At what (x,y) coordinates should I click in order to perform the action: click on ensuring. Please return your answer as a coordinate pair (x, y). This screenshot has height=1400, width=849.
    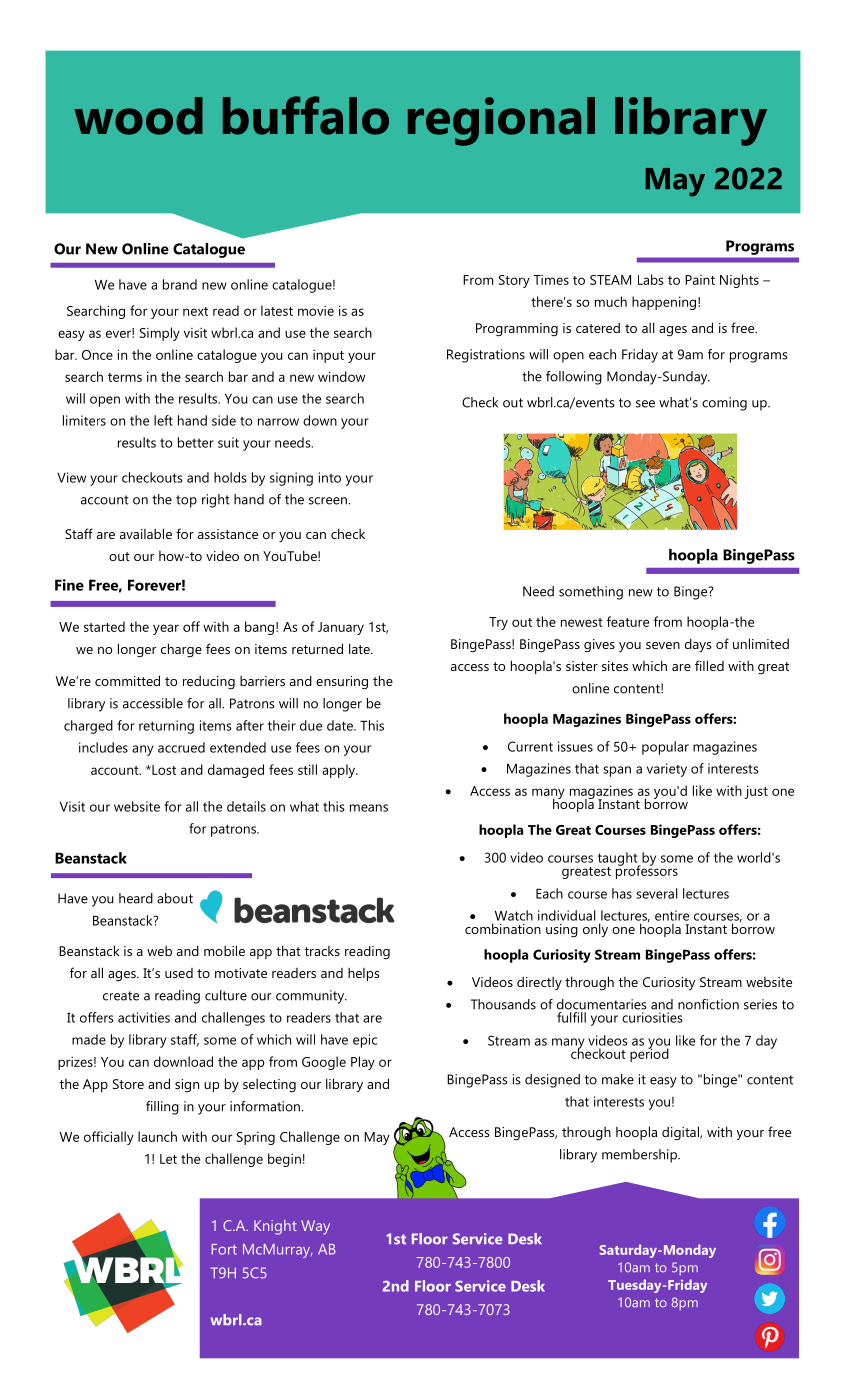
    Looking at the image, I should click on (342, 683).
